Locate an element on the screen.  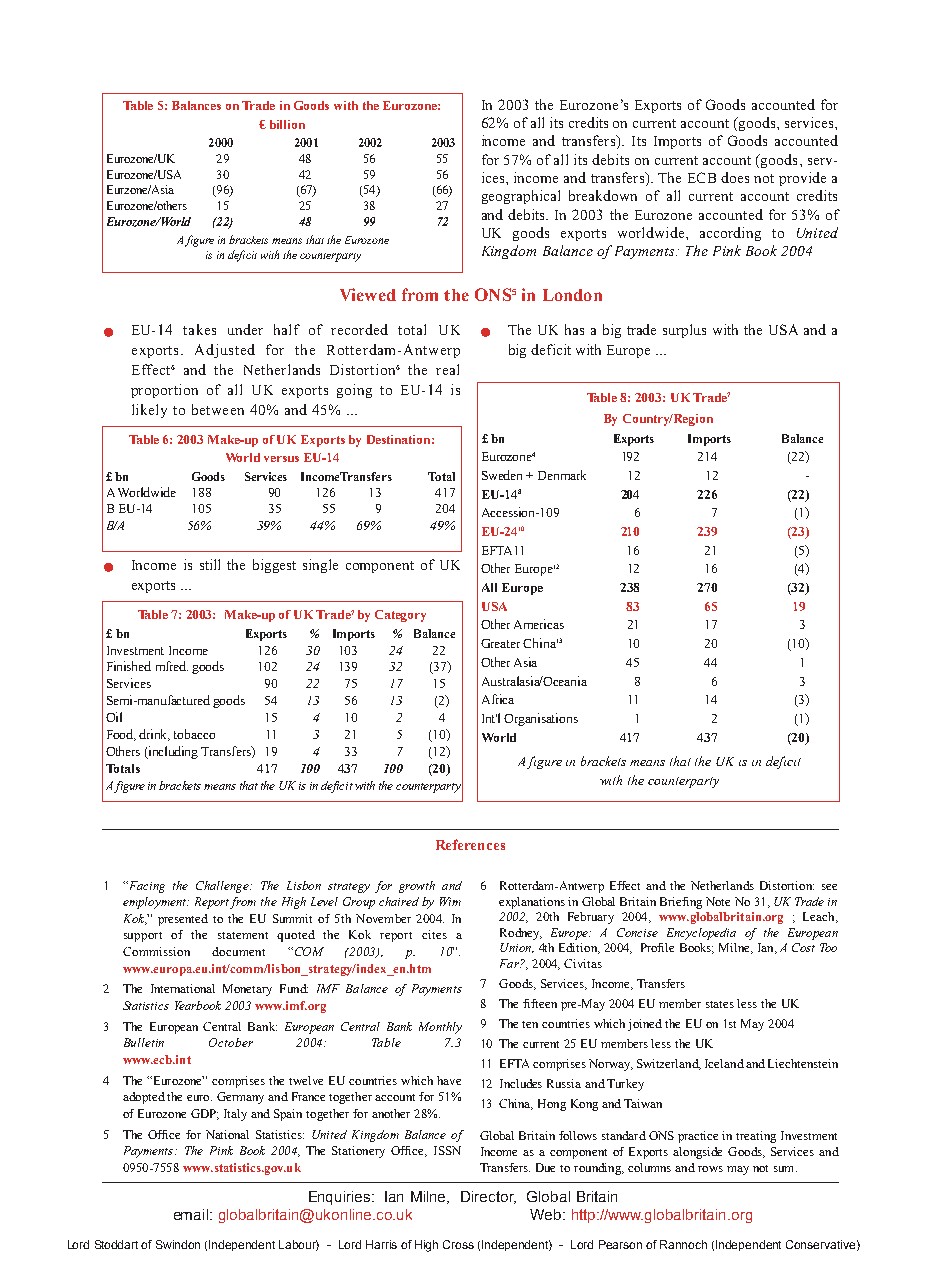
Africa is located at coordinates (498, 699).
